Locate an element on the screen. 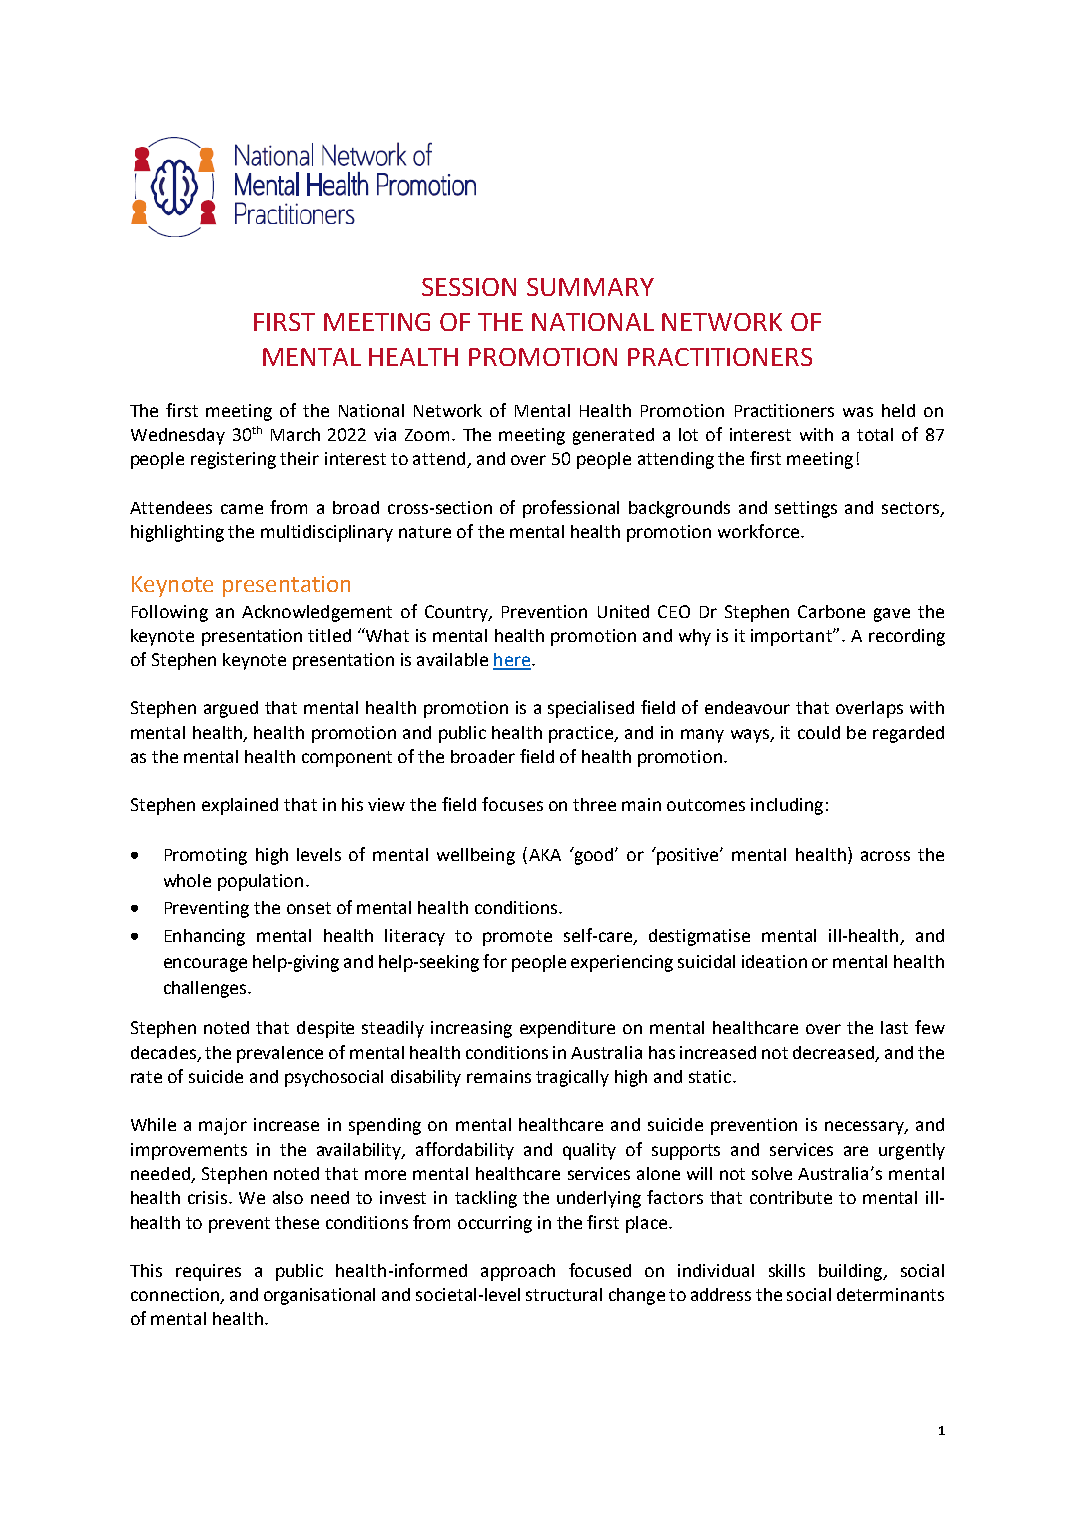  professional is located at coordinates (571, 509).
